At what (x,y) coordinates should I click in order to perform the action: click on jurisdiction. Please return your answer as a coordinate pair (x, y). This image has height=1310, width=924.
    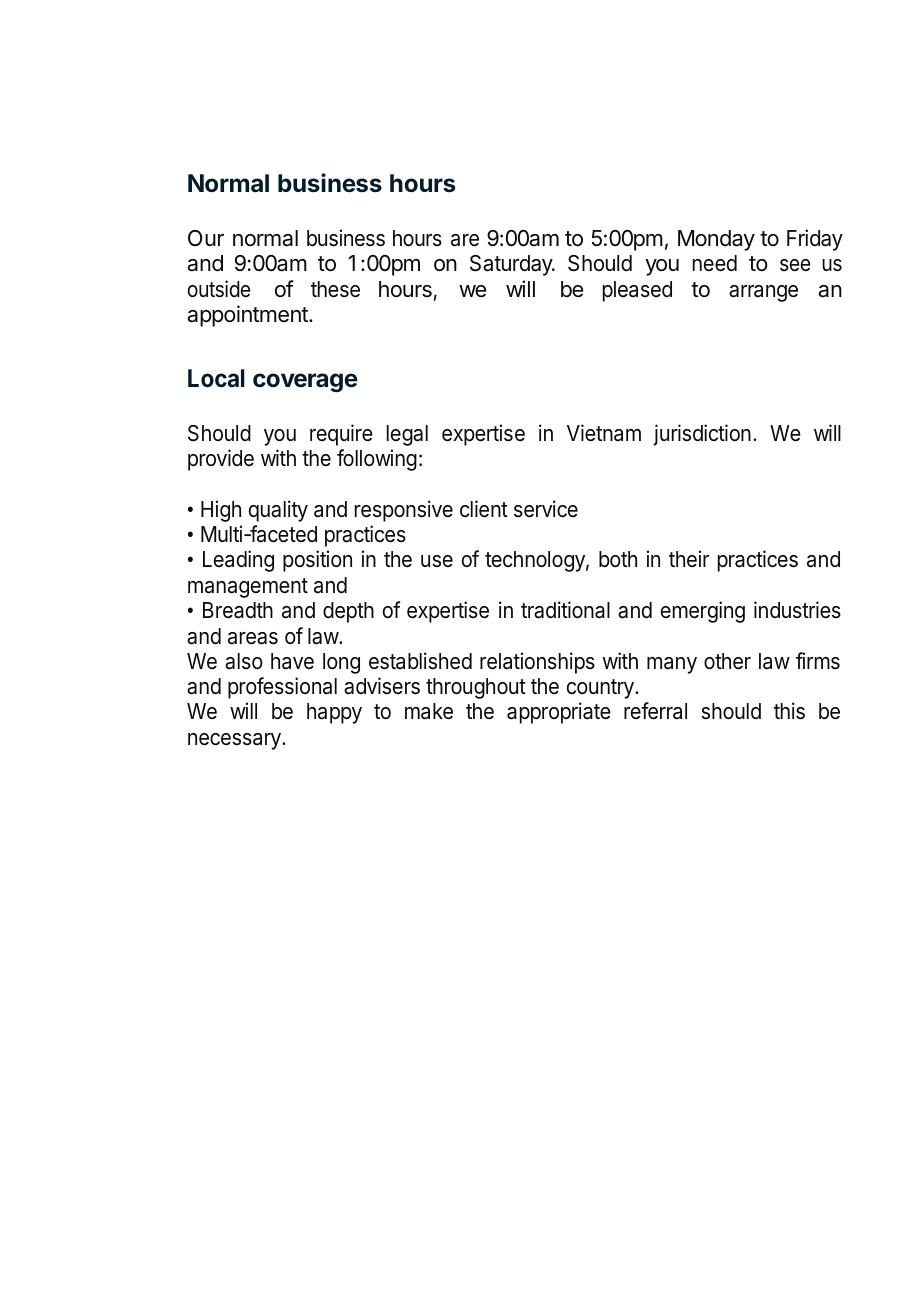
    Looking at the image, I should click on (702, 435).
